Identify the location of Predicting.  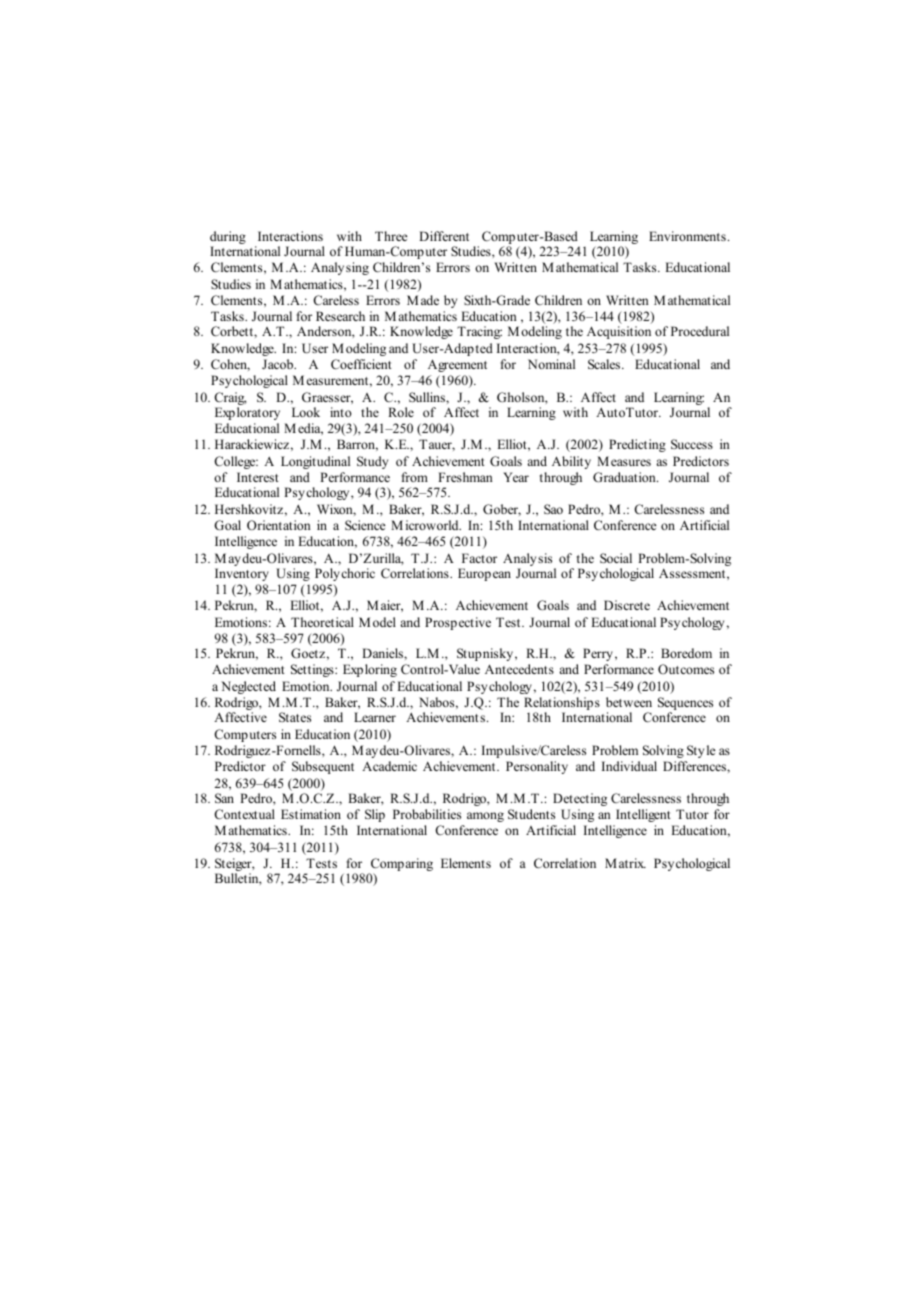
(637, 445).
